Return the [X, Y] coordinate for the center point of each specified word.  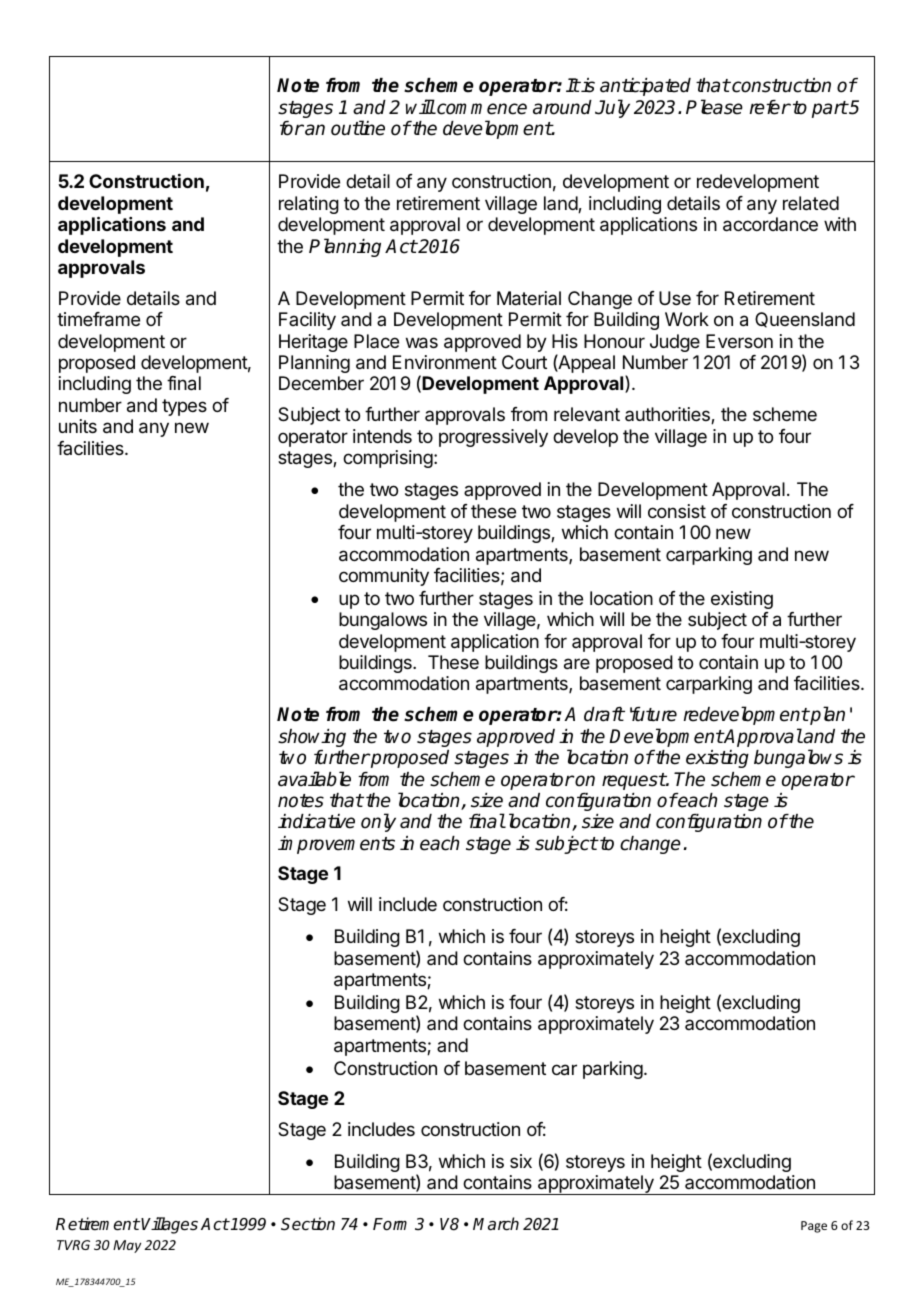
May [127, 1246]
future [653, 714]
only [378, 822]
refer [770, 107]
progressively [493, 438]
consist [677, 511]
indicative [316, 821]
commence [481, 109]
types [184, 407]
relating [309, 205]
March [496, 1224]
